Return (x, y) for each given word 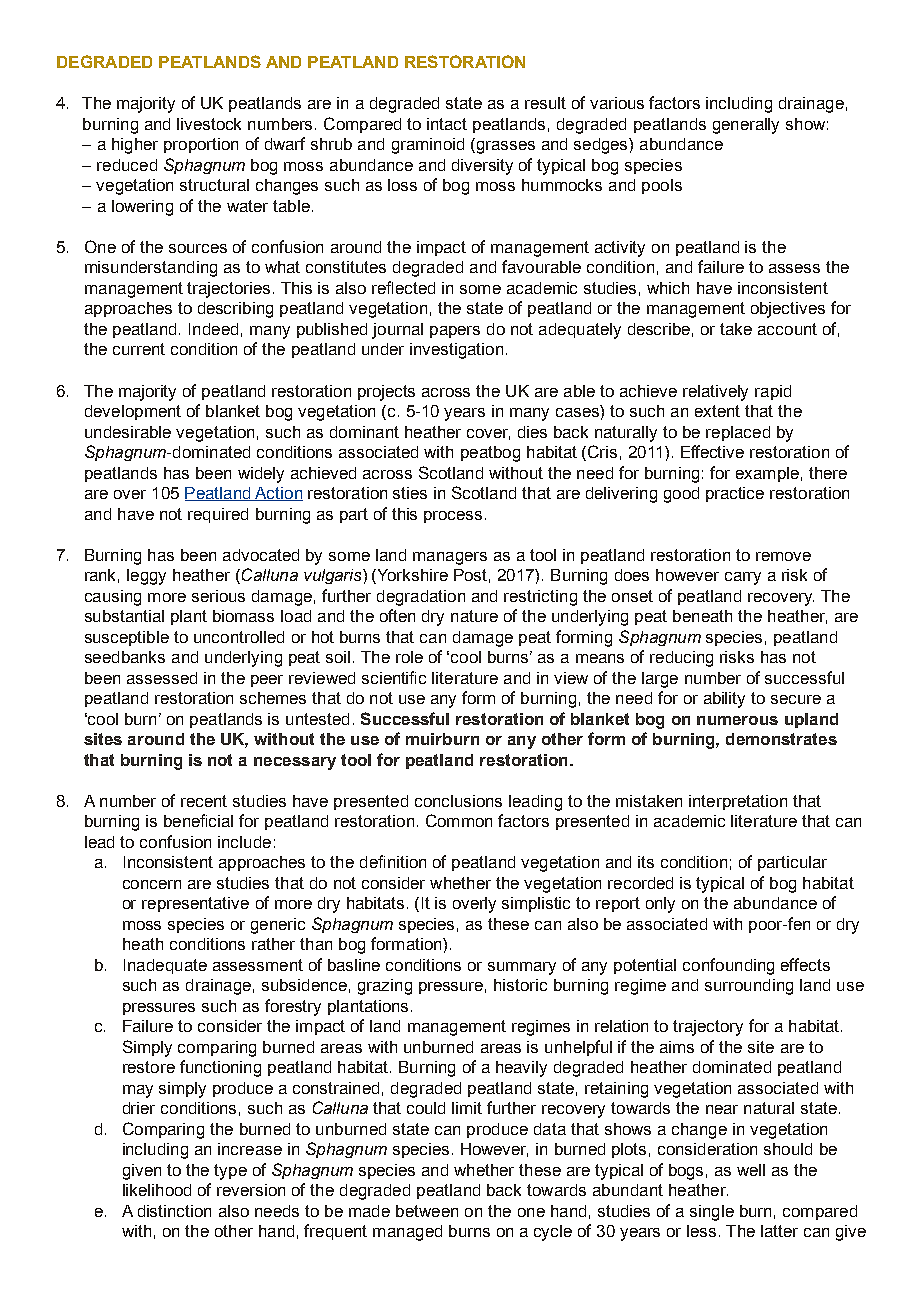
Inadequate (165, 966)
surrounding (749, 987)
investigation (456, 351)
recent (204, 801)
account (787, 329)
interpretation (738, 802)
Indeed (213, 329)
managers (450, 558)
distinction (174, 1211)
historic (520, 985)
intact (447, 124)
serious (218, 596)
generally (746, 126)
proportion (201, 145)
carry (743, 578)
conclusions (458, 801)
